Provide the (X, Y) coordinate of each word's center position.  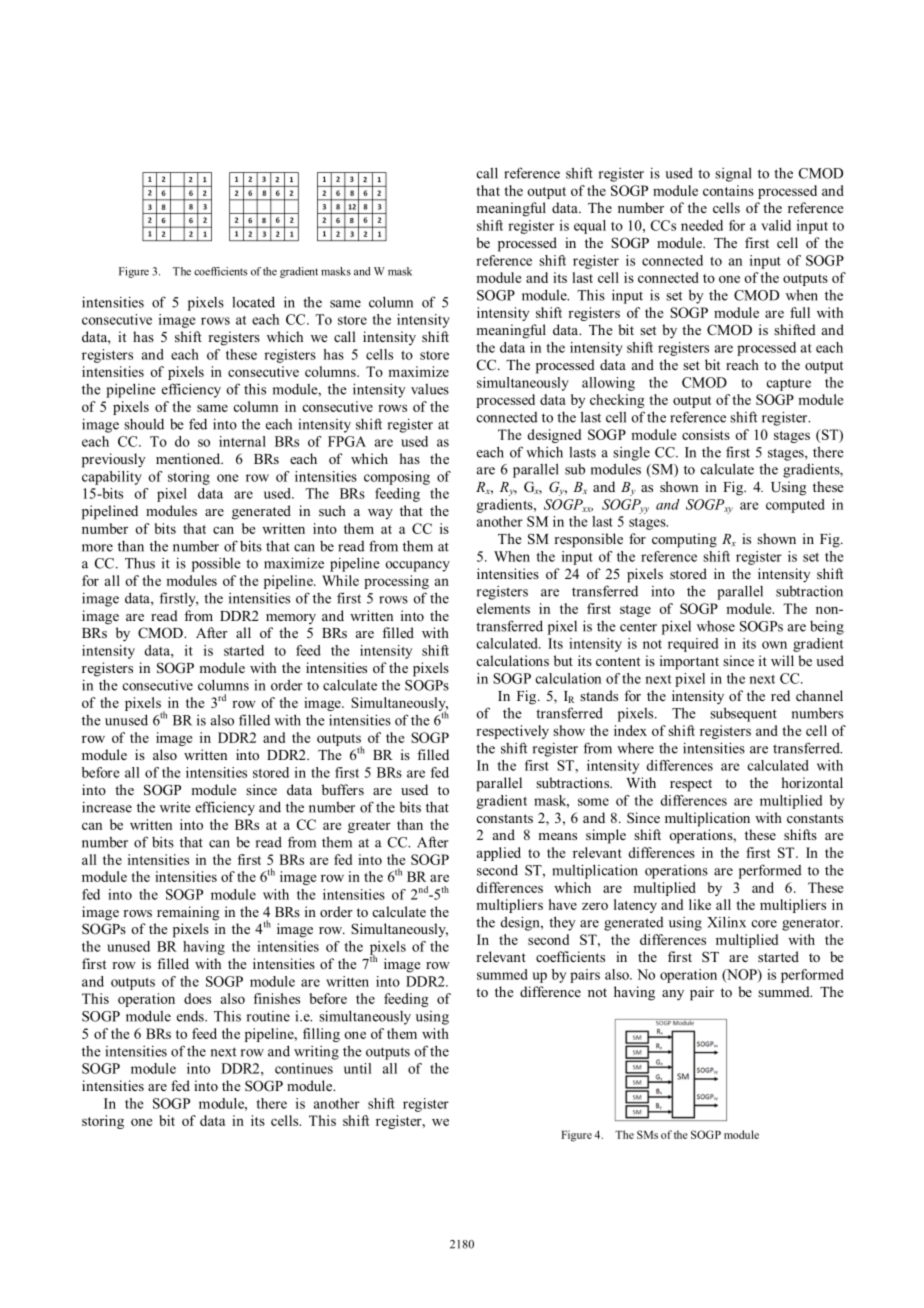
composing (397, 478)
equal (590, 227)
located (253, 302)
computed (795, 506)
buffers (343, 789)
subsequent (743, 714)
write (175, 807)
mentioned (189, 458)
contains (728, 190)
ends (191, 1016)
